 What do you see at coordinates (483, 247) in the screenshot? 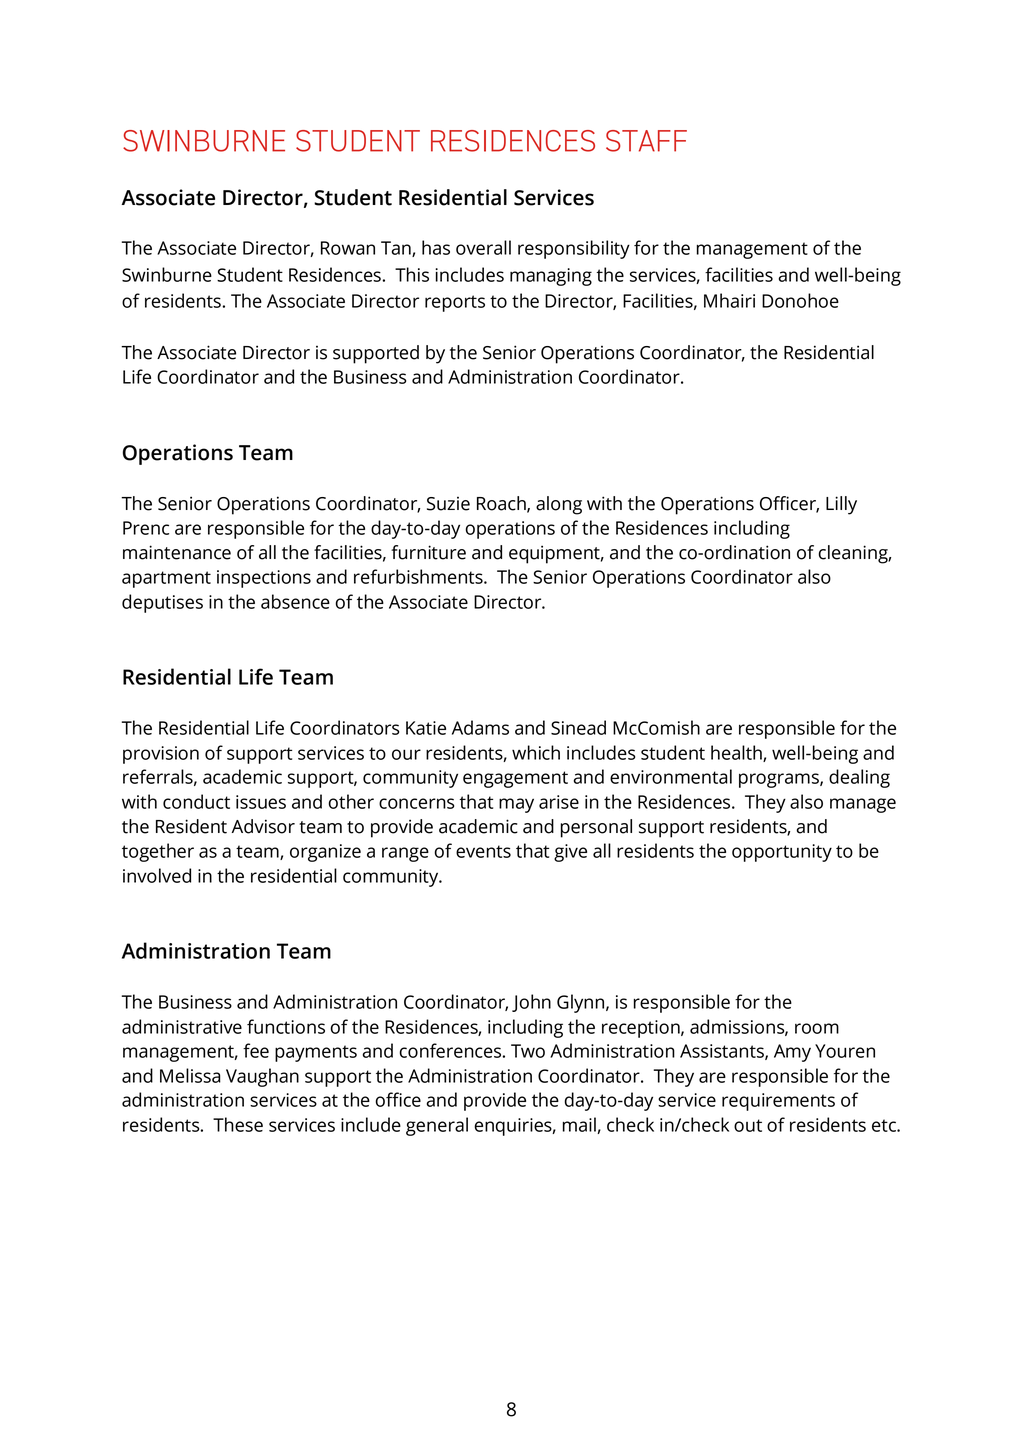
I see `overall` at bounding box center [483, 247].
